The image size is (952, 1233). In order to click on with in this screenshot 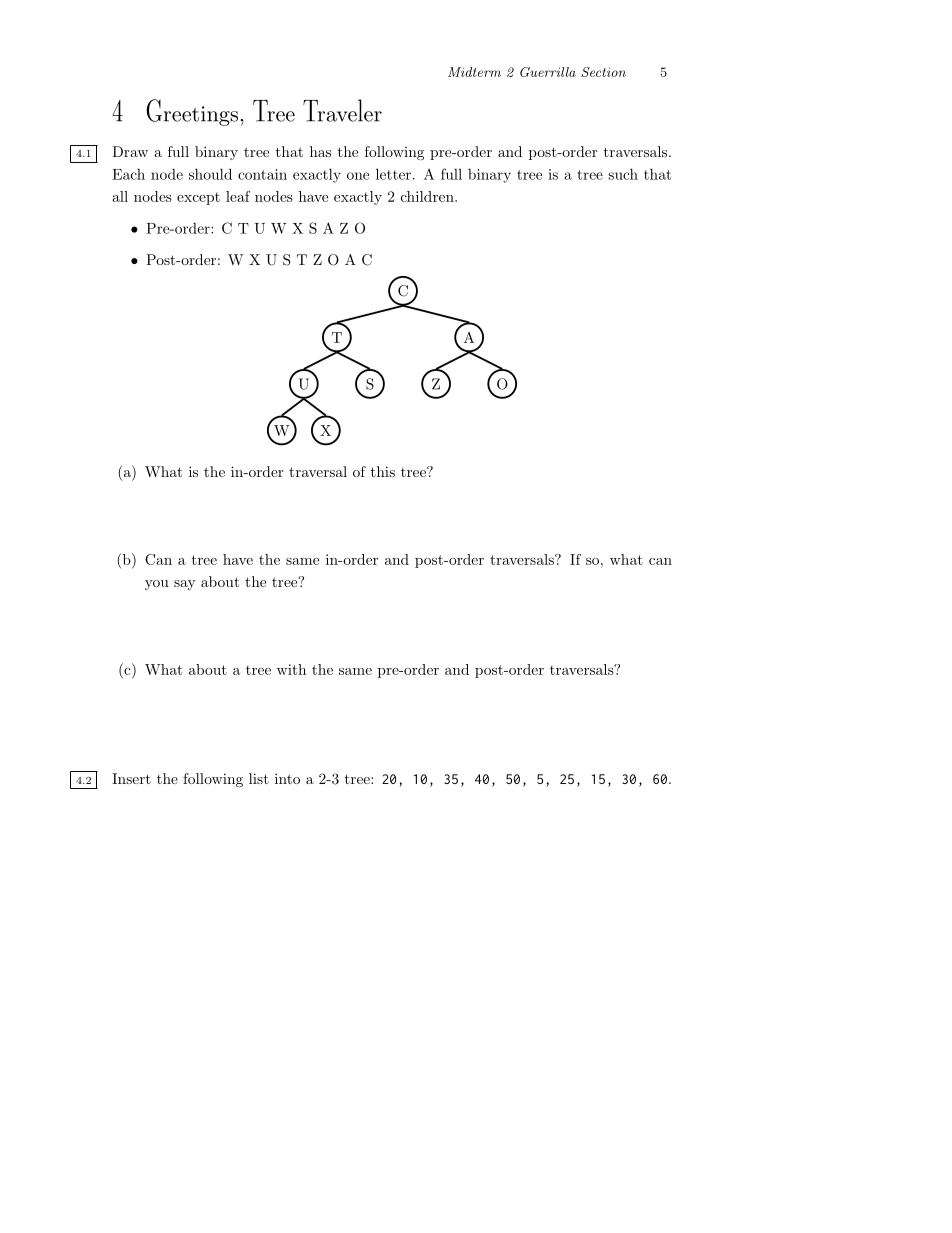, I will do `click(291, 669)`.
